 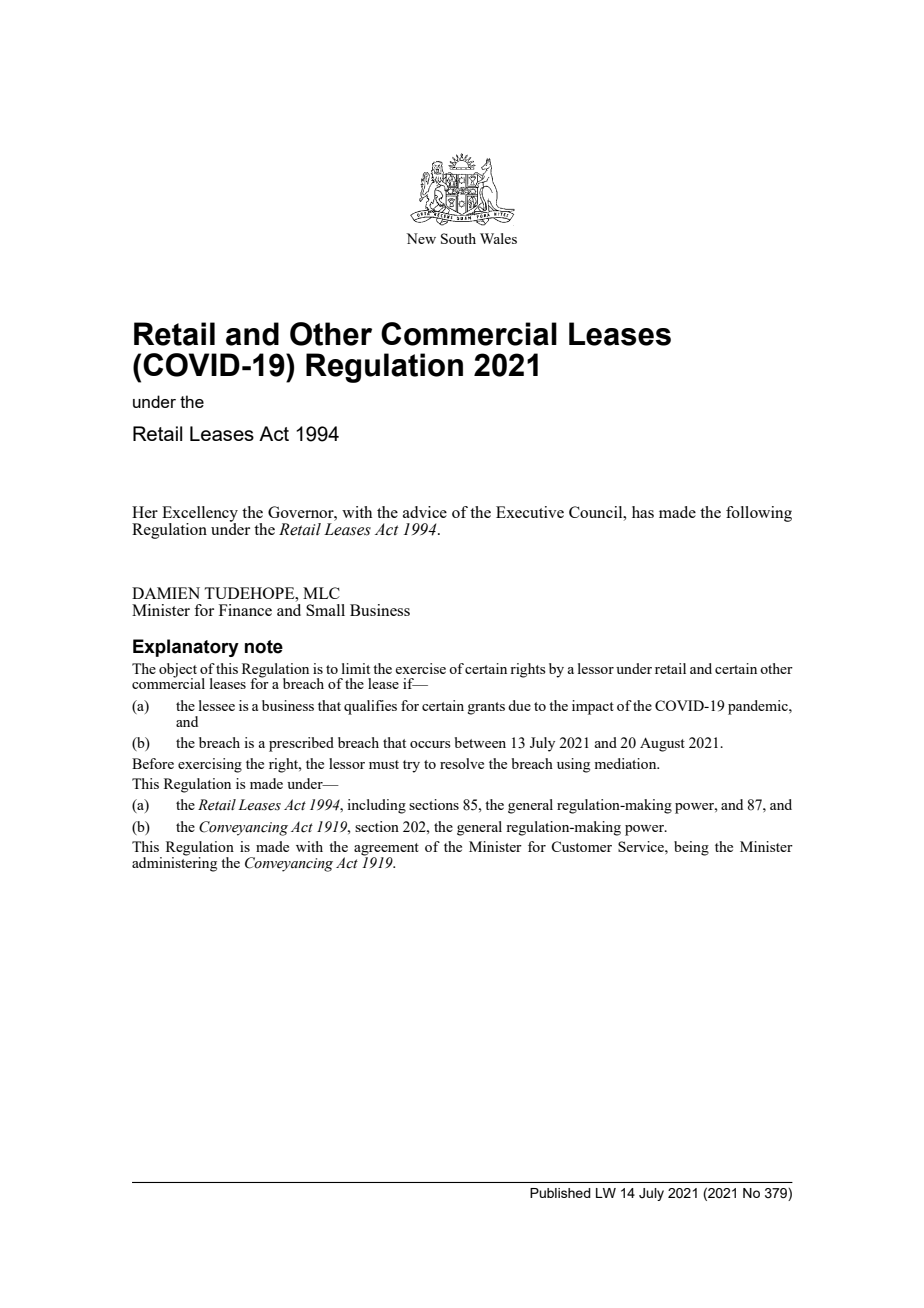 What do you see at coordinates (691, 848) in the page?
I see `being` at bounding box center [691, 848].
